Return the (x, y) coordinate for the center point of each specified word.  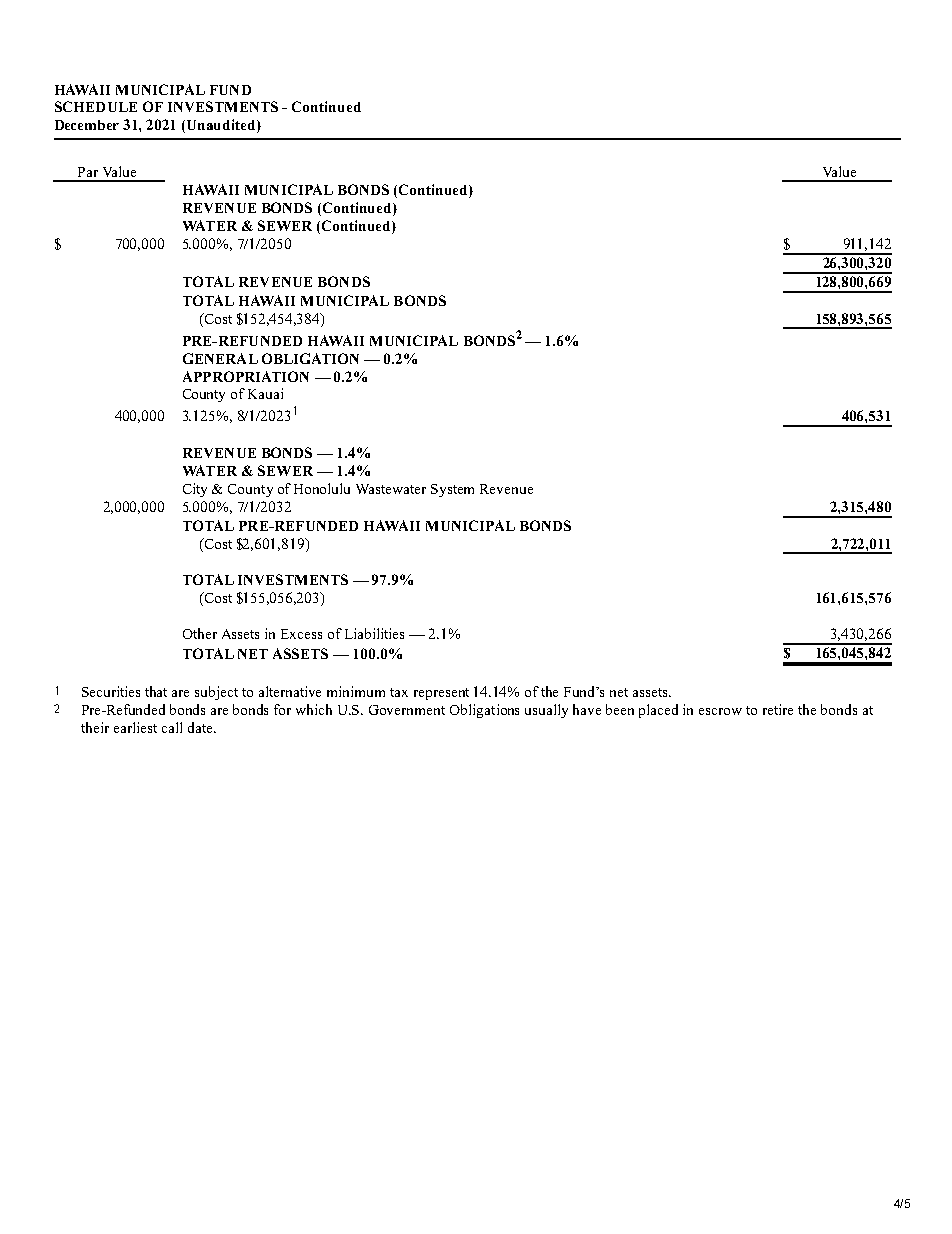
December (87, 125)
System (452, 490)
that (156, 691)
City (195, 490)
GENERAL (220, 358)
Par (88, 172)
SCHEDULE (96, 106)
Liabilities (374, 633)
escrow (720, 711)
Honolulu (322, 488)
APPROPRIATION (246, 376)
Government (407, 710)
